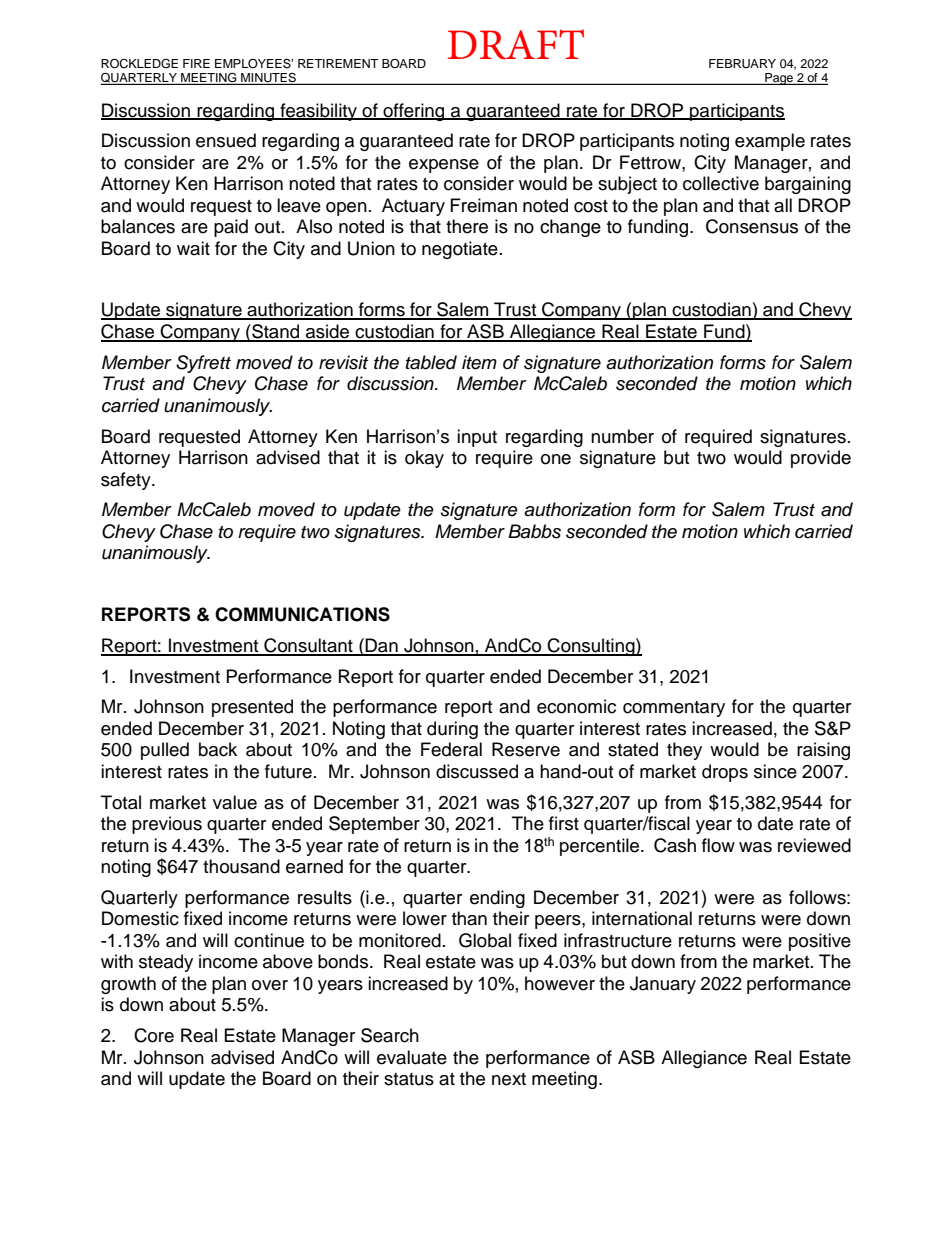 The image size is (952, 1233). I want to click on DRAFT, so click(515, 44).
